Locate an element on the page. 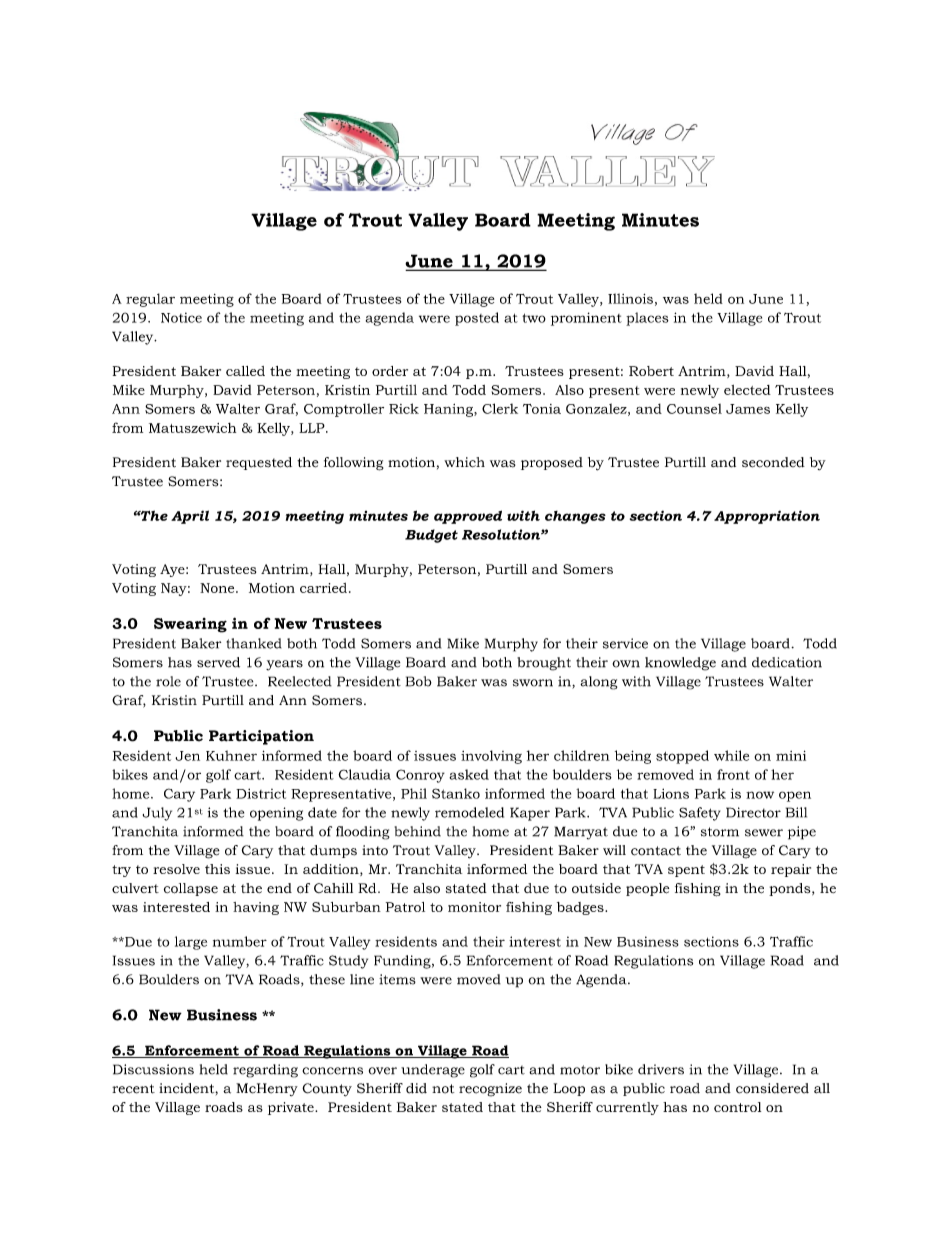 The height and width of the image is (1233, 952). spent is located at coordinates (686, 871).
